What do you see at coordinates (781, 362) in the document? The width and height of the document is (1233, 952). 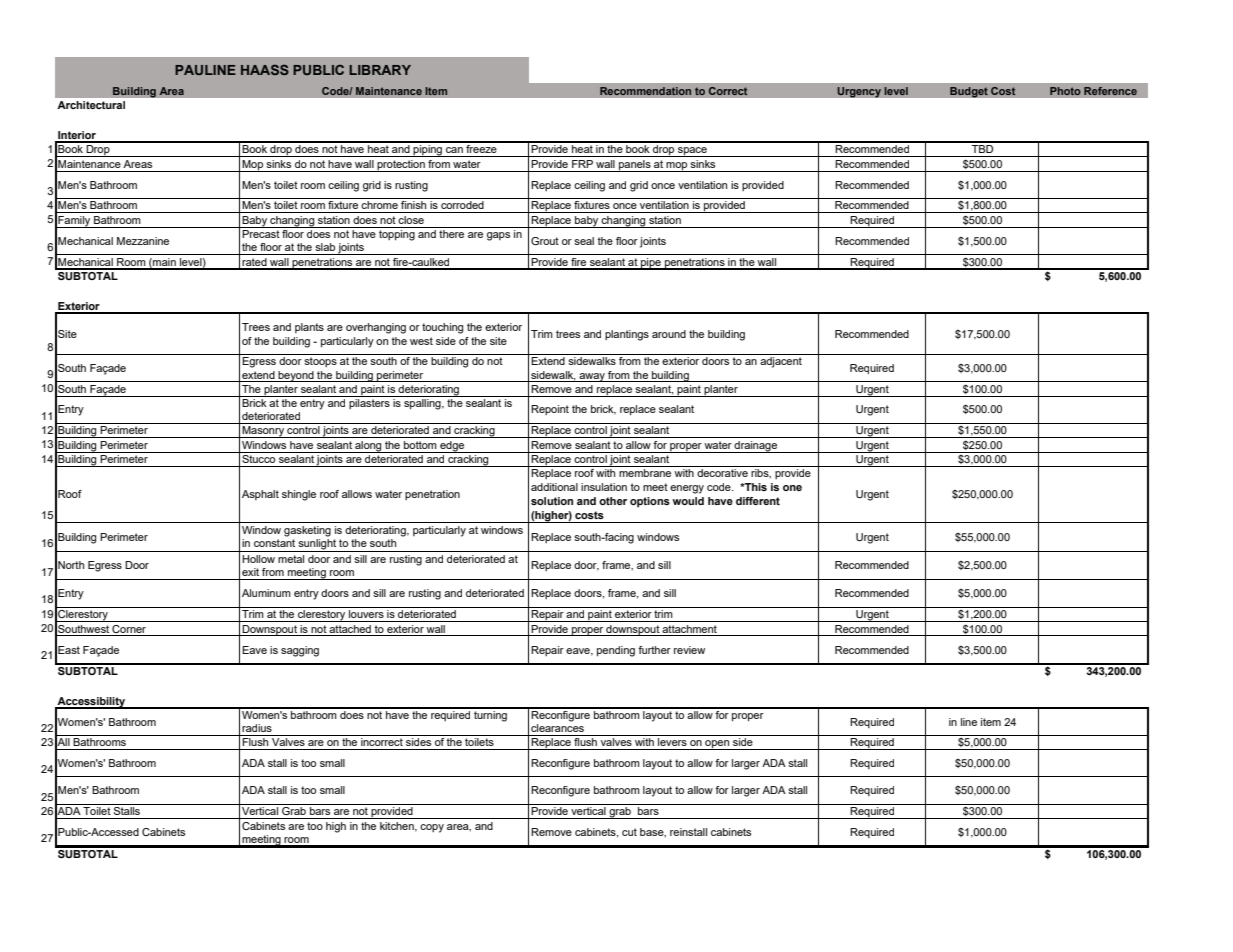 I see `adjacent` at bounding box center [781, 362].
